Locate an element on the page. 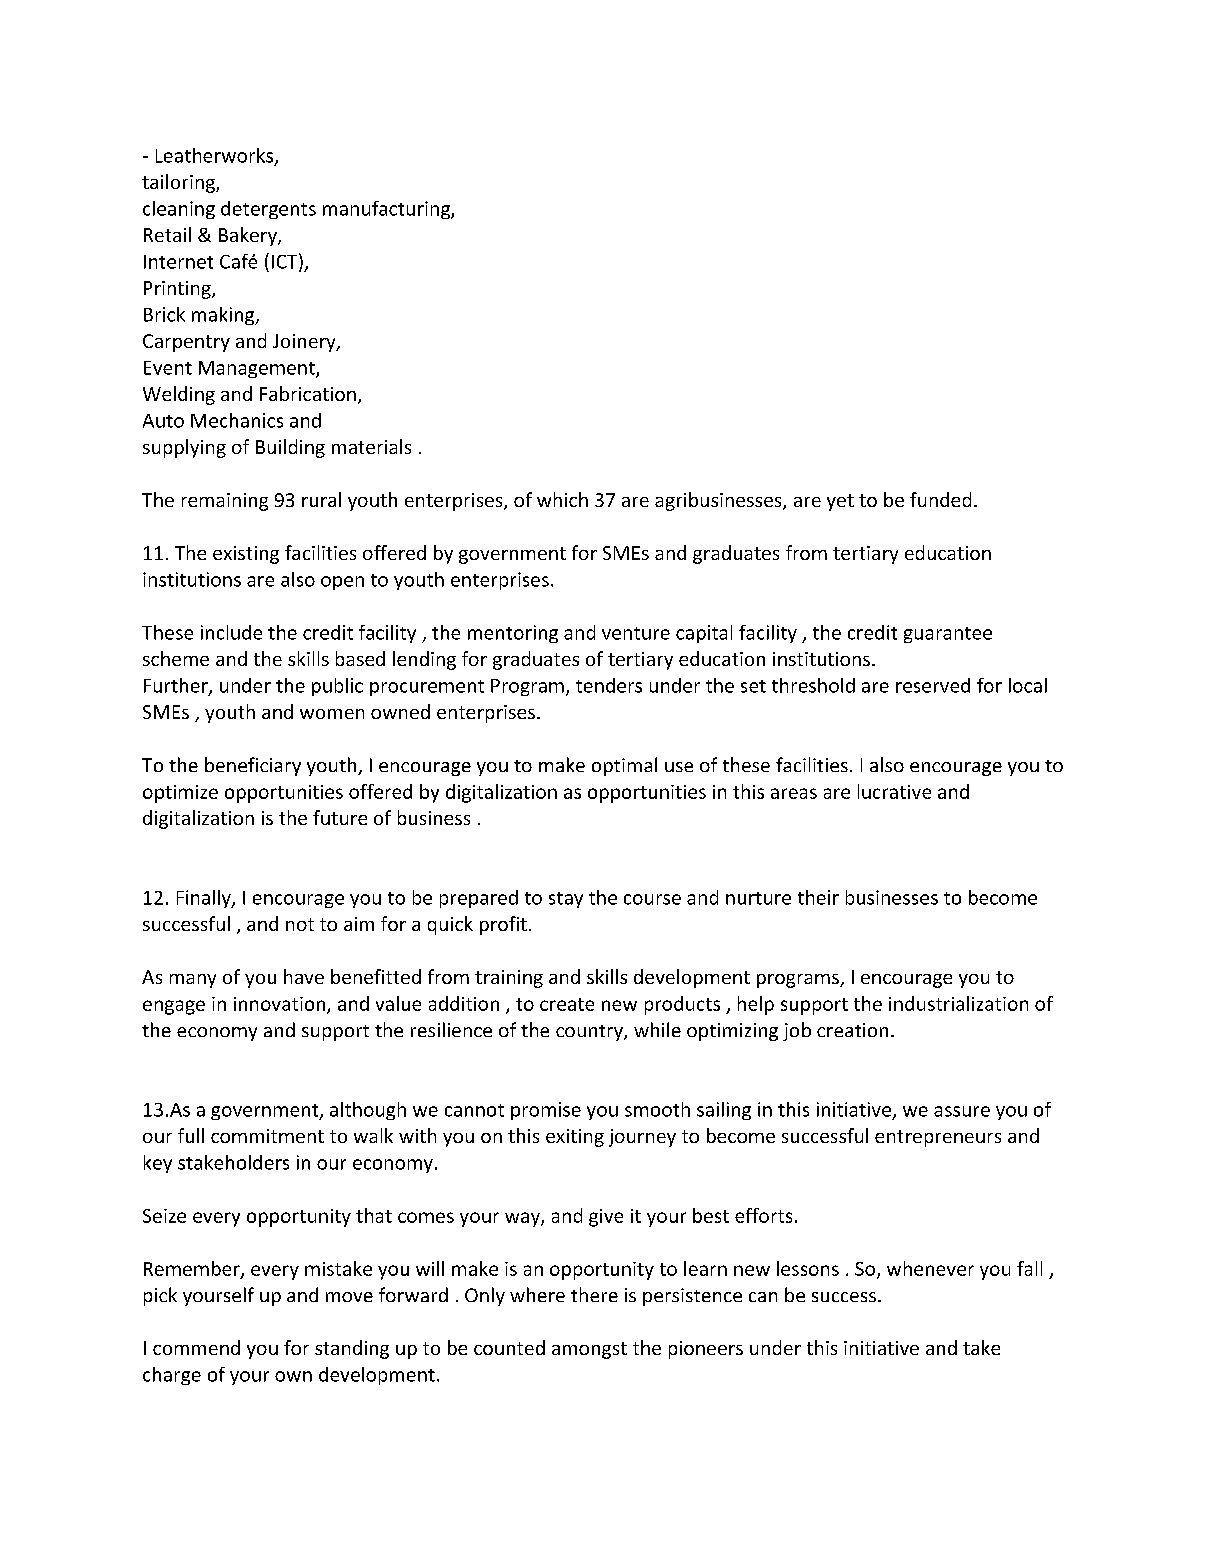 The width and height of the image is (1207, 1563). venture is located at coordinates (636, 633).
